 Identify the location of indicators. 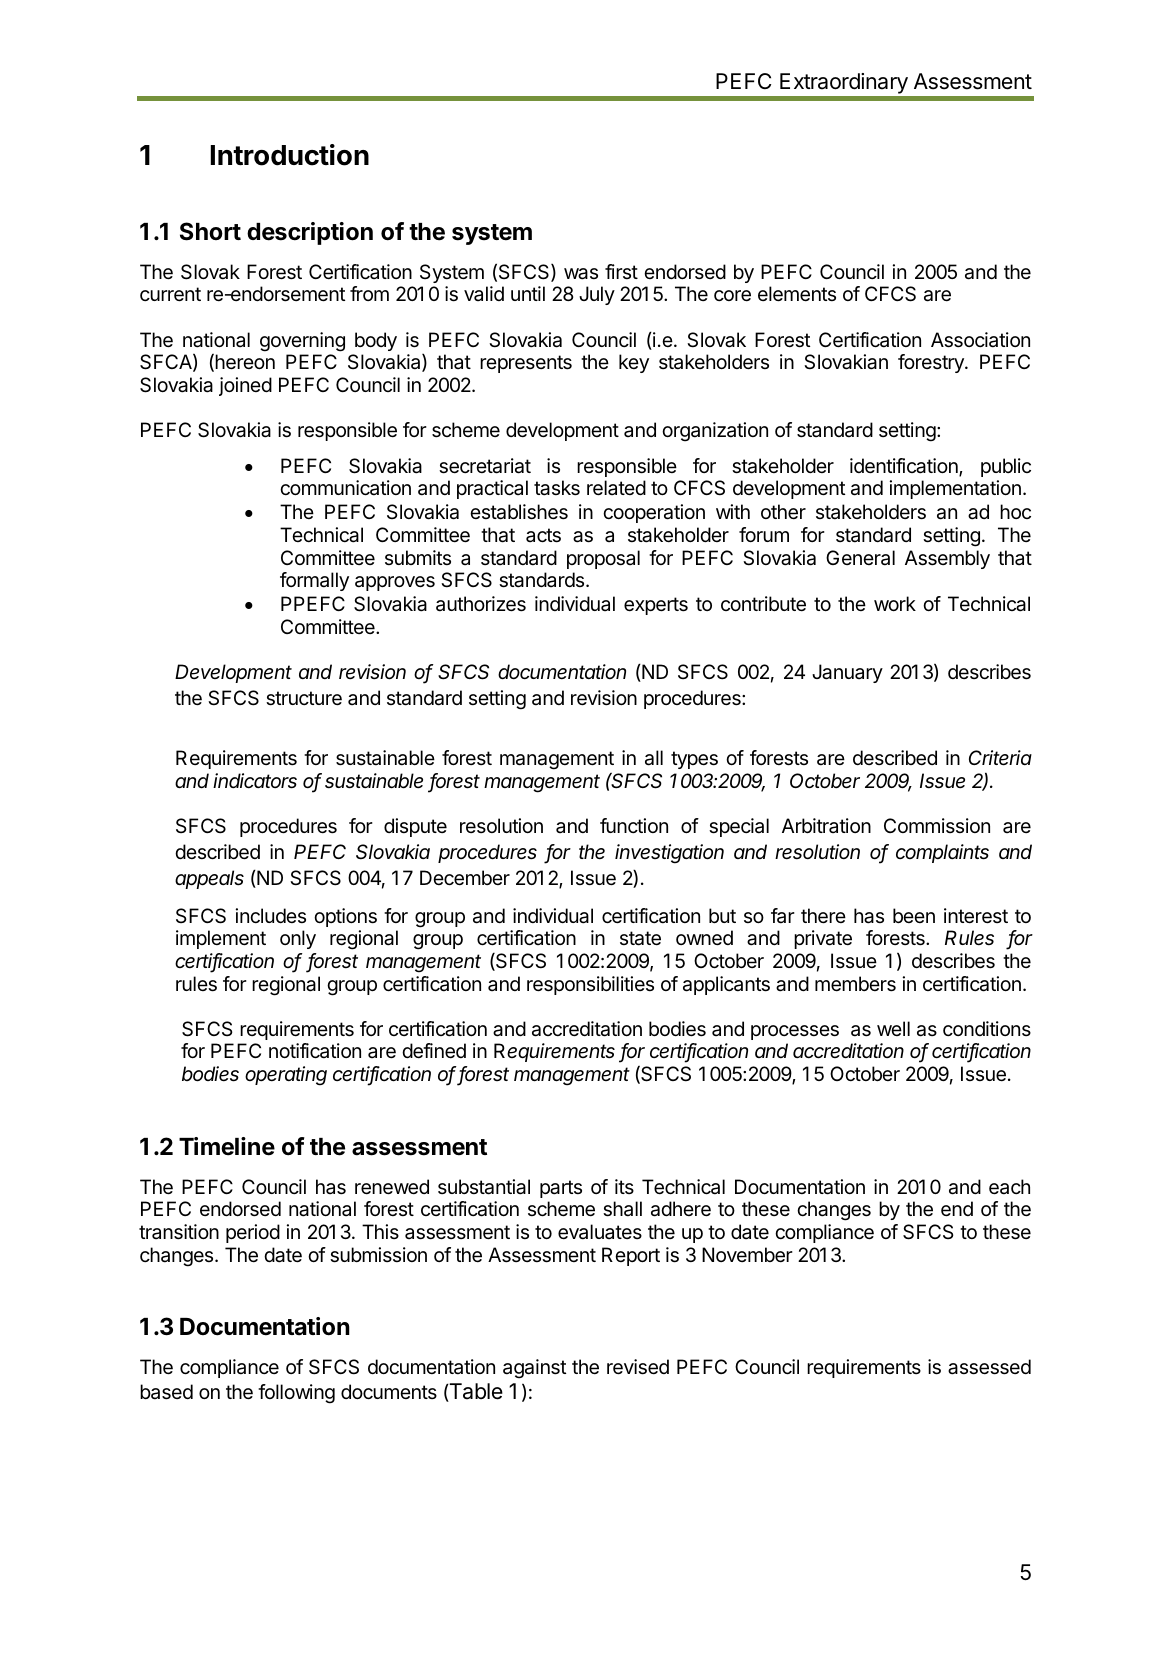
(255, 781).
